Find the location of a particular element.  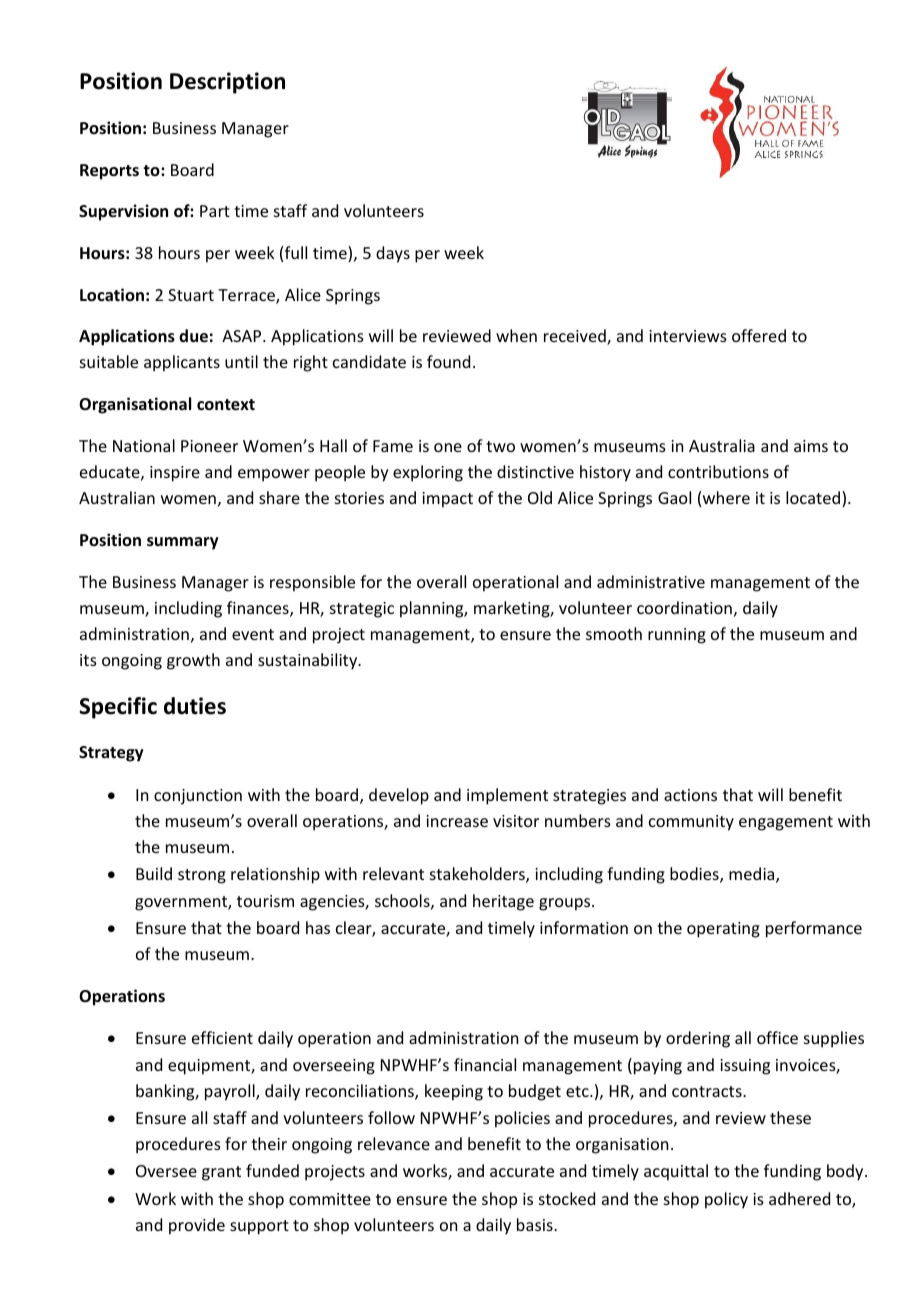

provide is located at coordinates (197, 1226).
